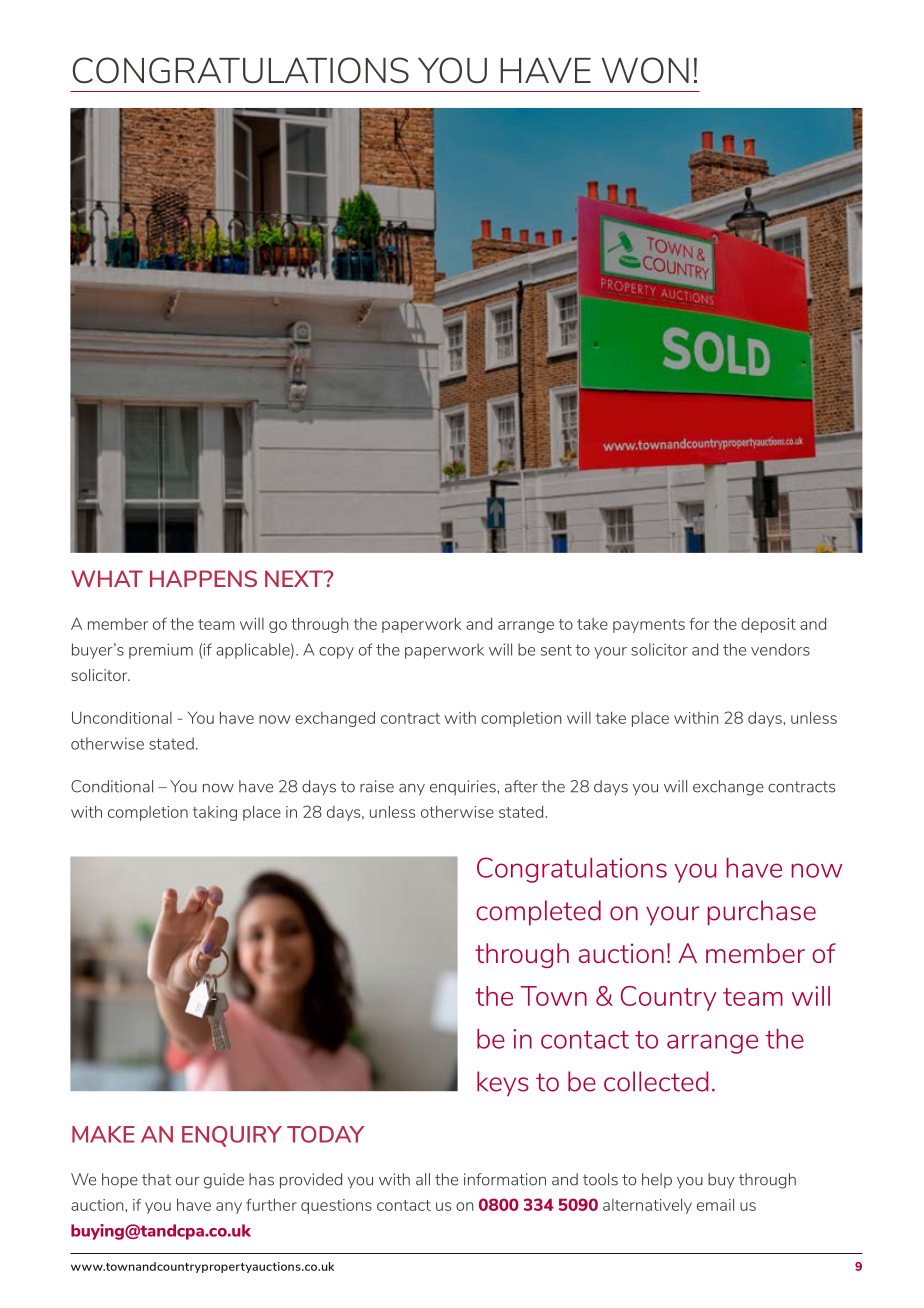  I want to click on sent, so click(556, 650).
